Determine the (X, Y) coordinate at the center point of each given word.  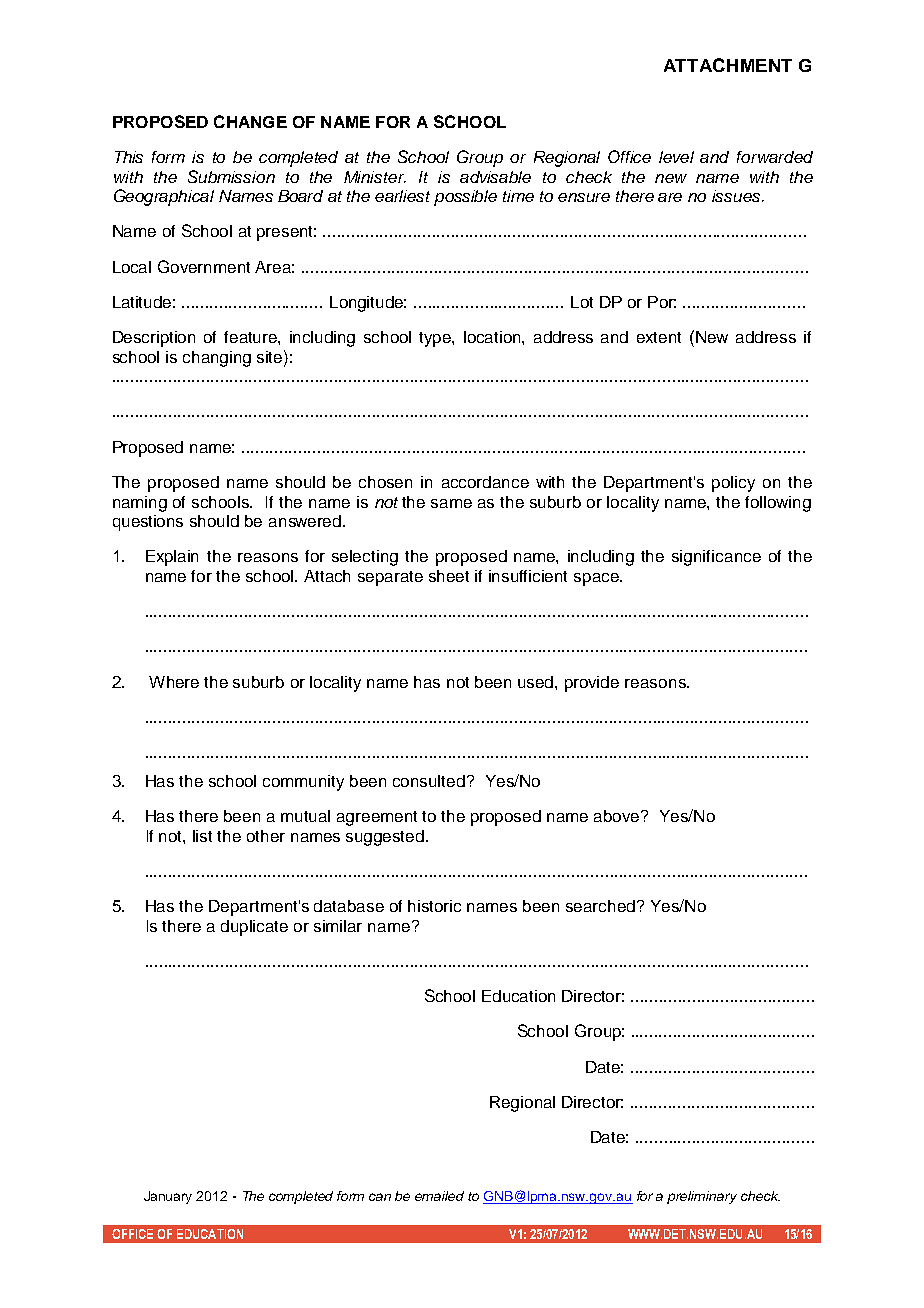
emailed (439, 1196)
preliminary (702, 1197)
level (676, 157)
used (537, 682)
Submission (231, 176)
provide (592, 684)
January (168, 1197)
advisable (495, 177)
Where (174, 682)
